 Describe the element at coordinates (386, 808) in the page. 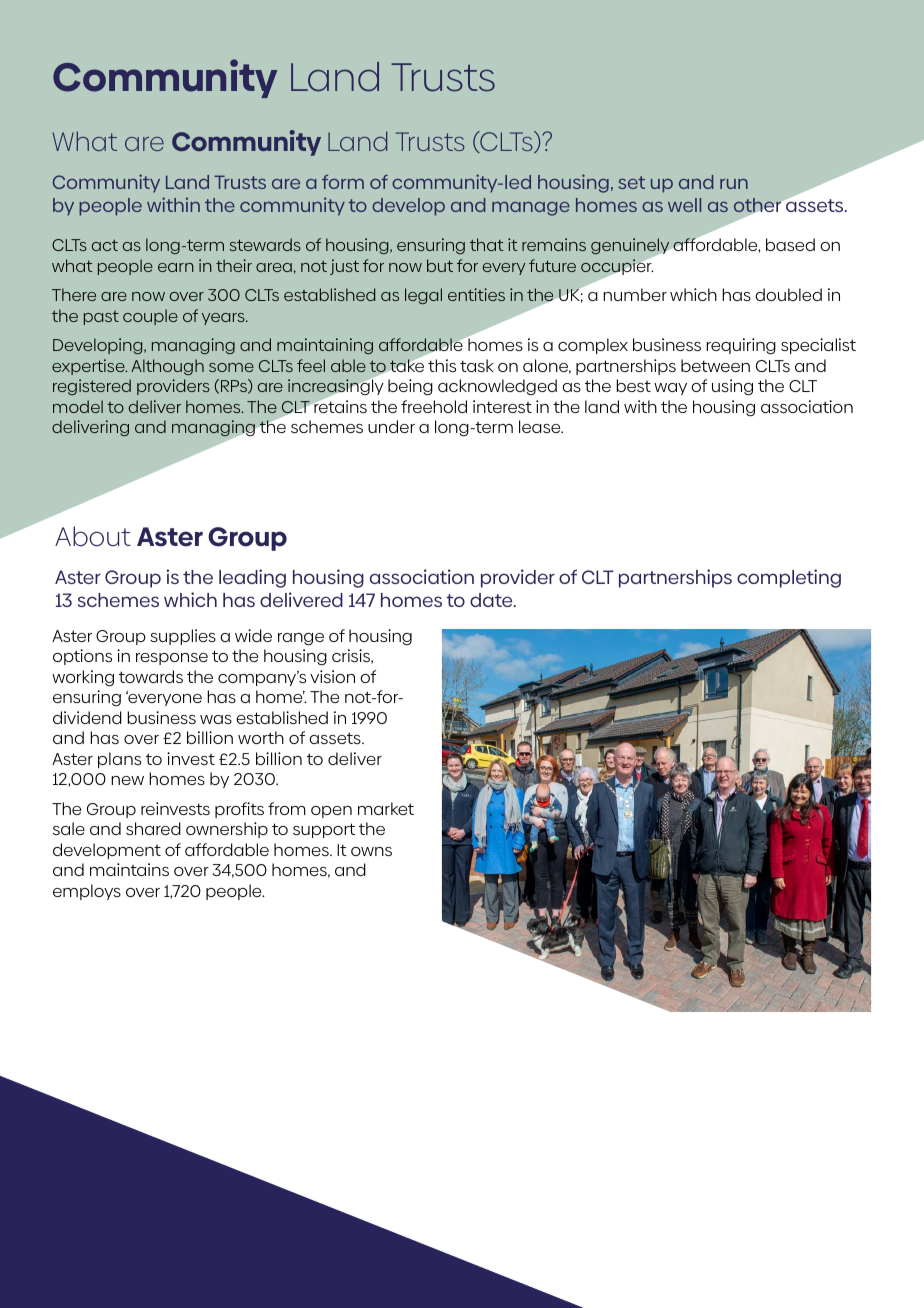

I see `market` at that location.
